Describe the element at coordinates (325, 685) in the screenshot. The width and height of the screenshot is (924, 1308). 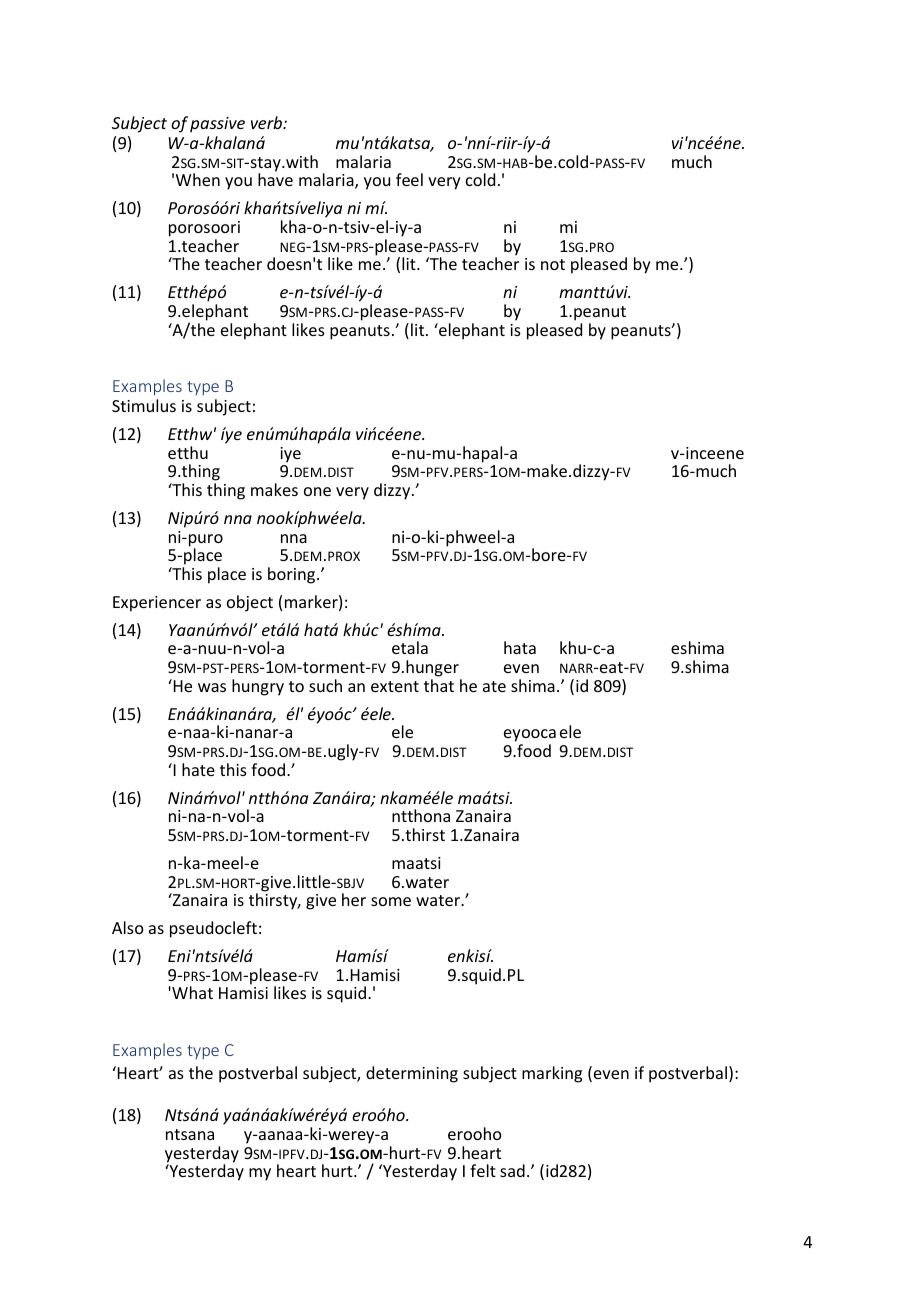
I see `such` at that location.
